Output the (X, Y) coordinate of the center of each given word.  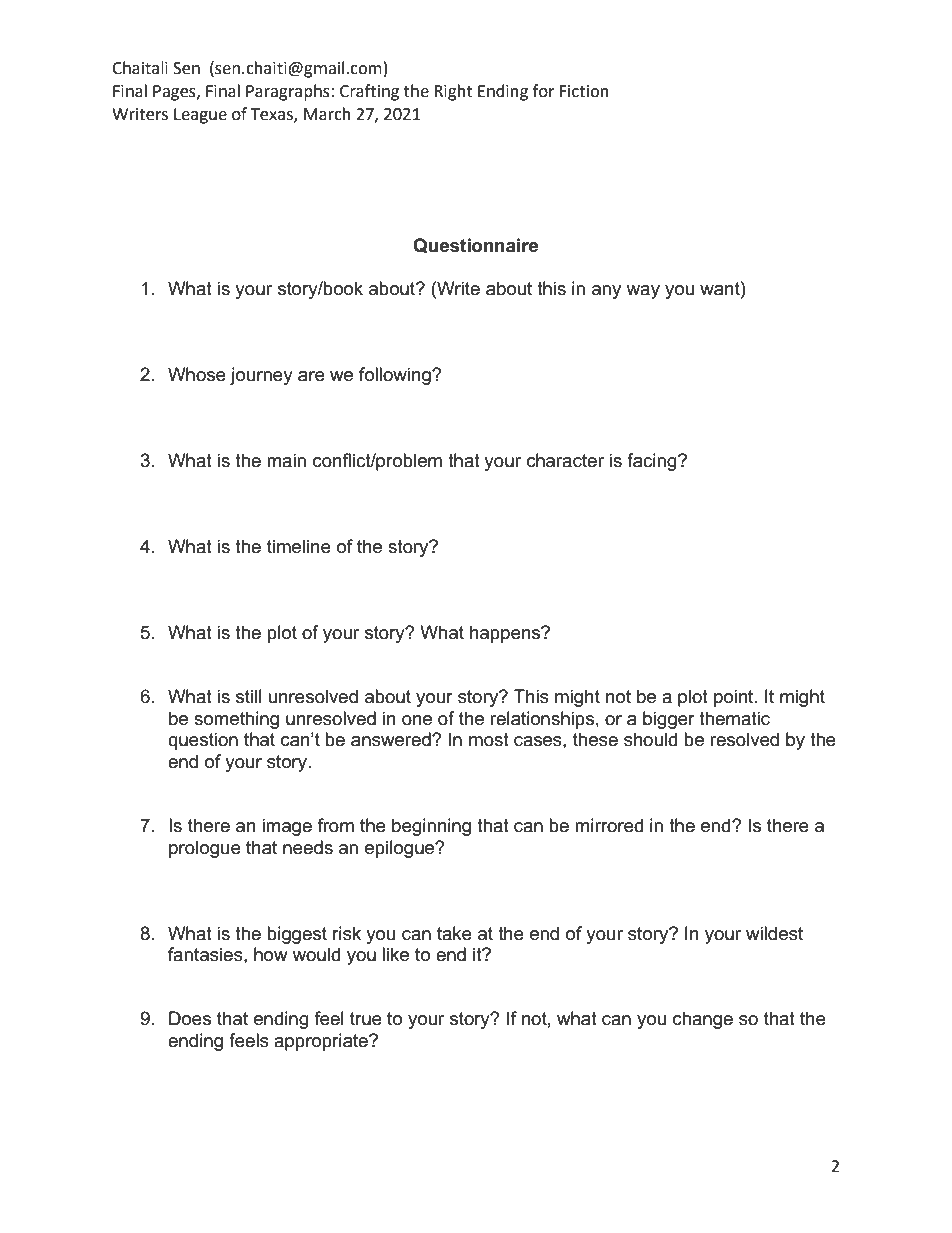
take (454, 933)
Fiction (584, 91)
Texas (273, 115)
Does (190, 1018)
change (703, 1020)
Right (453, 92)
